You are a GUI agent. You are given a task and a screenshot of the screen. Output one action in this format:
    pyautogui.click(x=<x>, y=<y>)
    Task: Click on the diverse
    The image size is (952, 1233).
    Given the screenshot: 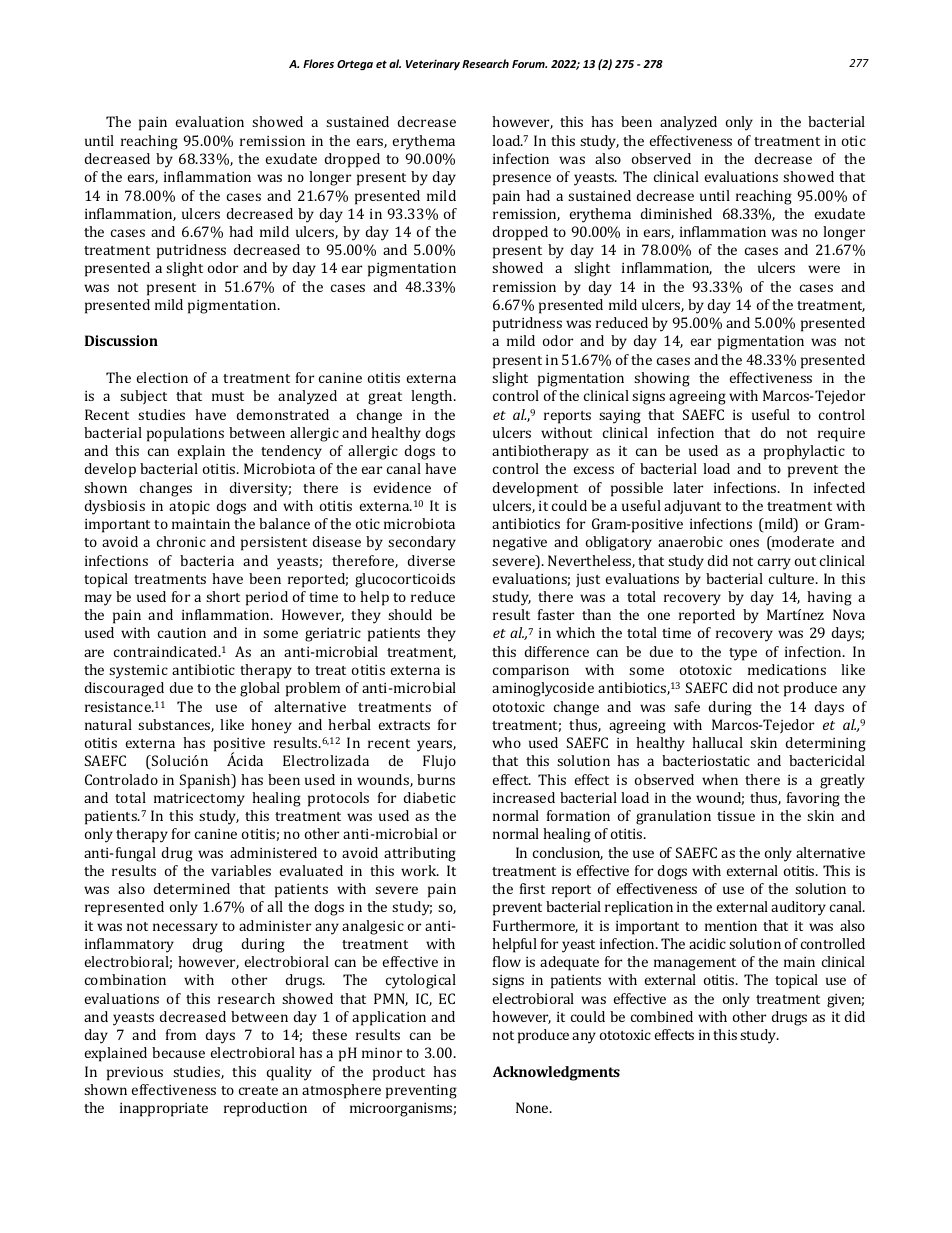 What is the action you would take?
    pyautogui.click(x=431, y=560)
